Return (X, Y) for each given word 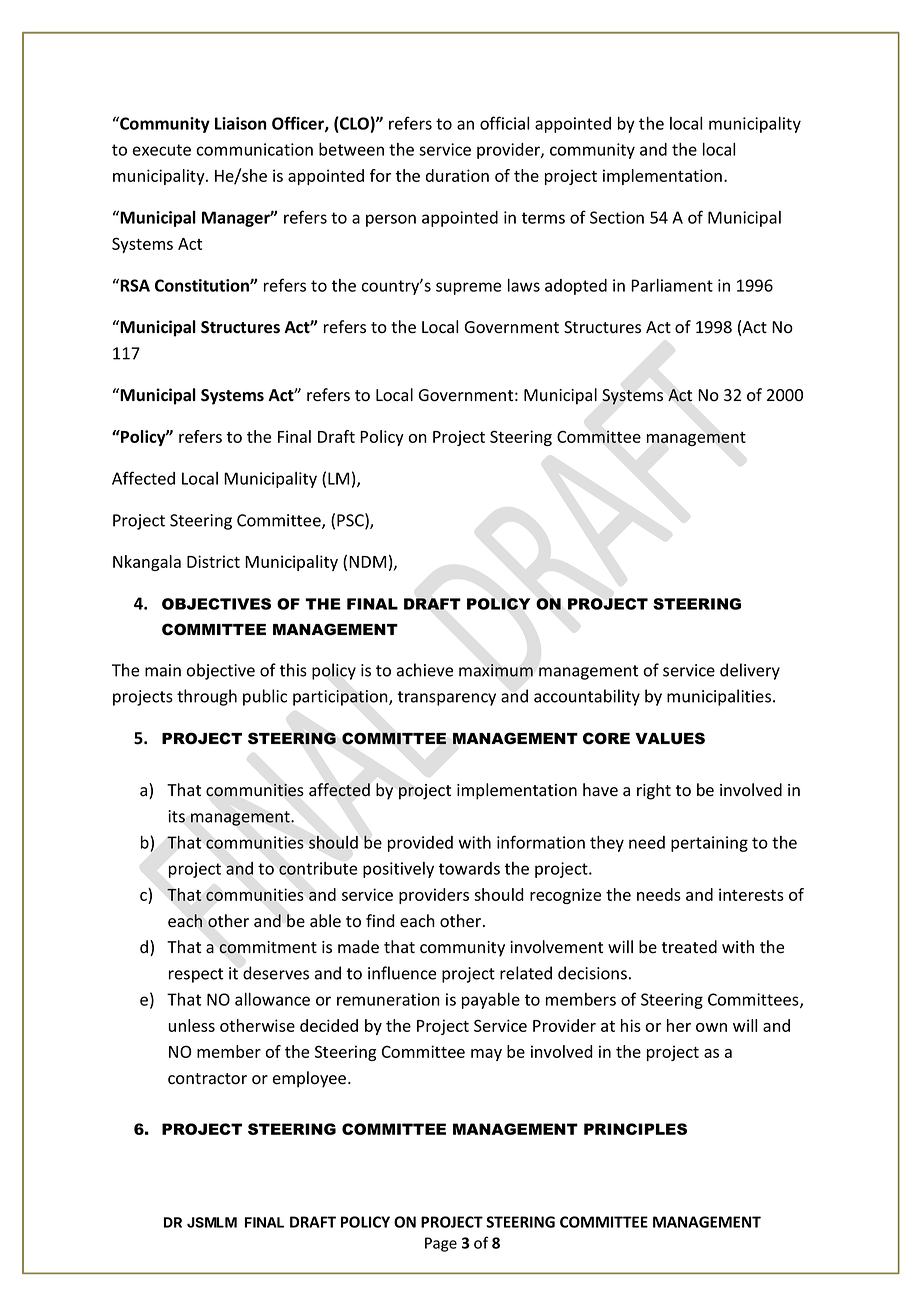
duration (457, 175)
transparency (447, 698)
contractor (207, 1079)
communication (255, 149)
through (207, 697)
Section (617, 217)
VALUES (670, 738)
